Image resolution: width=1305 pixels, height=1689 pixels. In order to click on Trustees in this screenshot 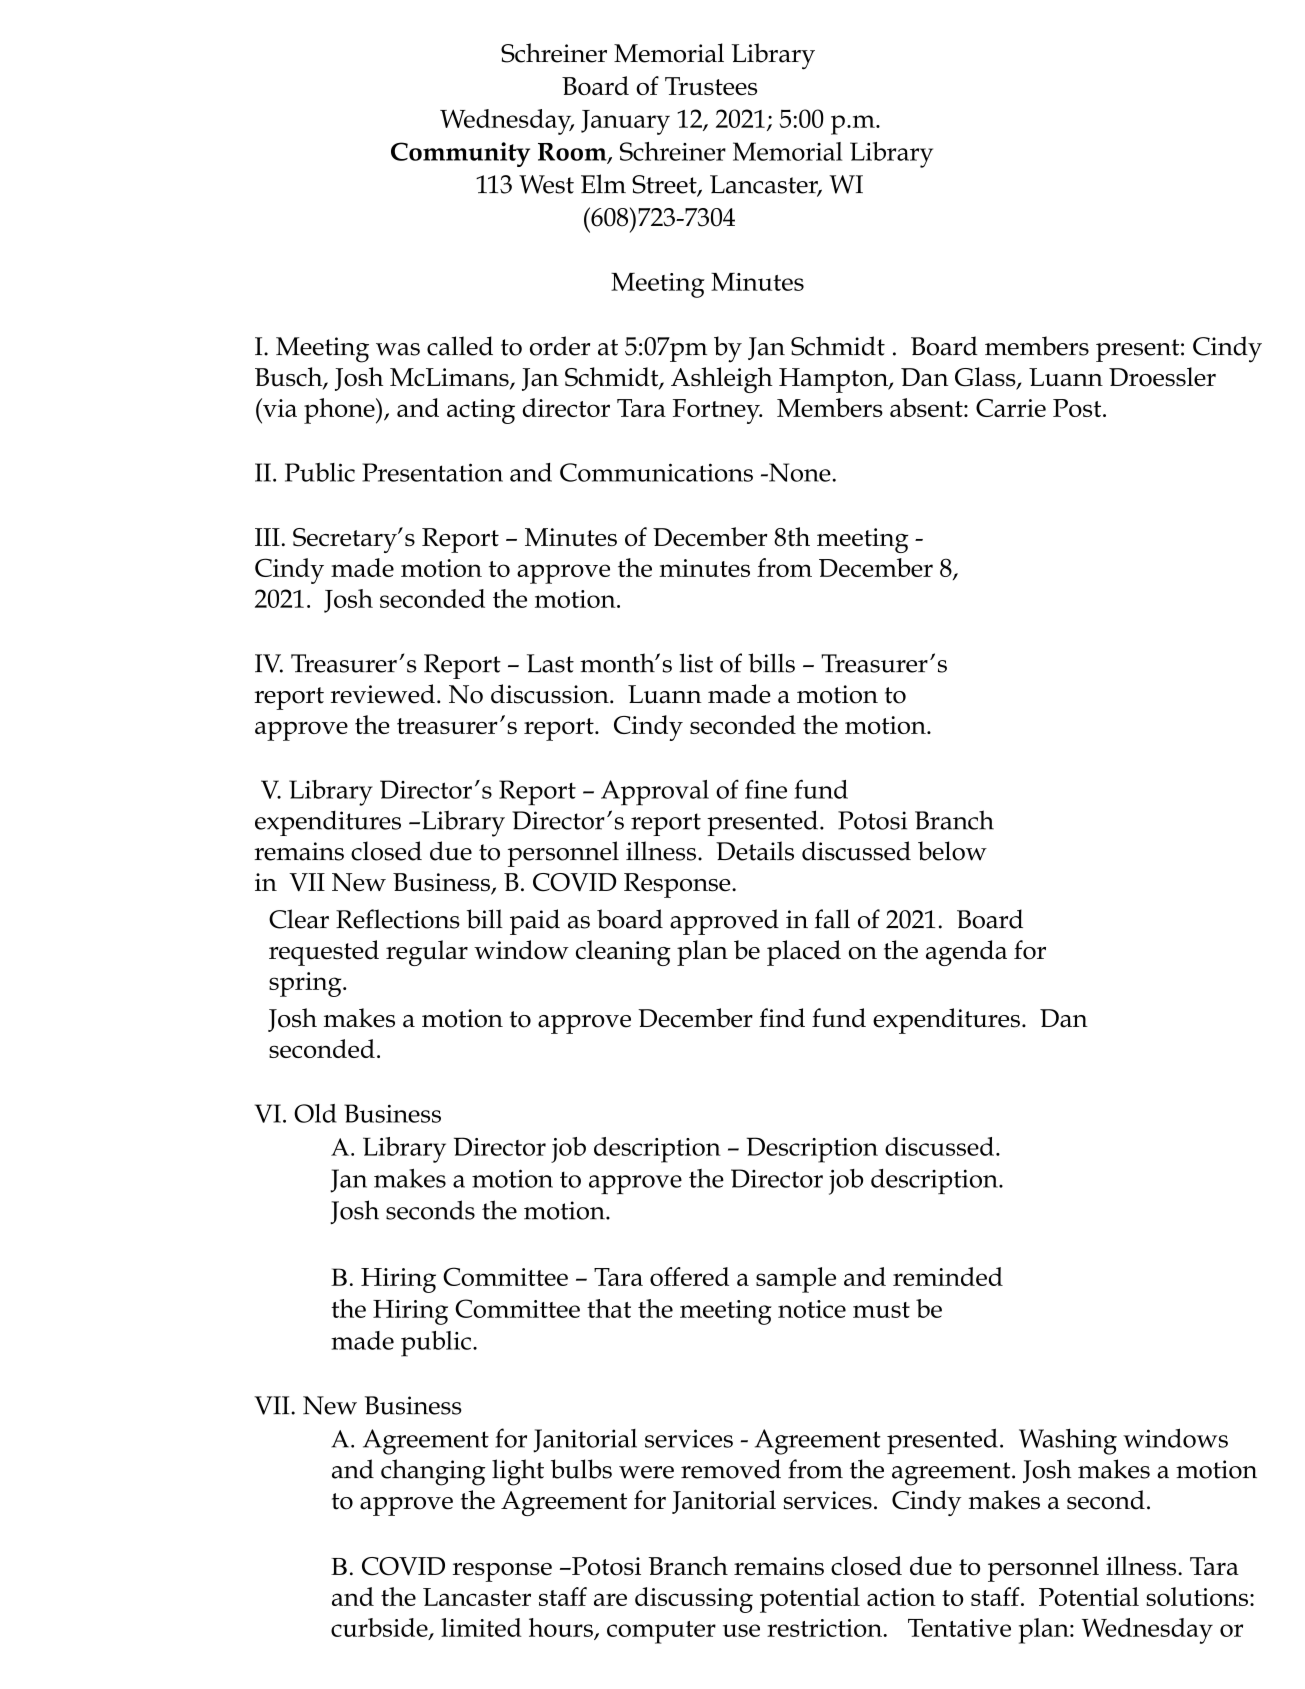, I will do `click(711, 86)`.
